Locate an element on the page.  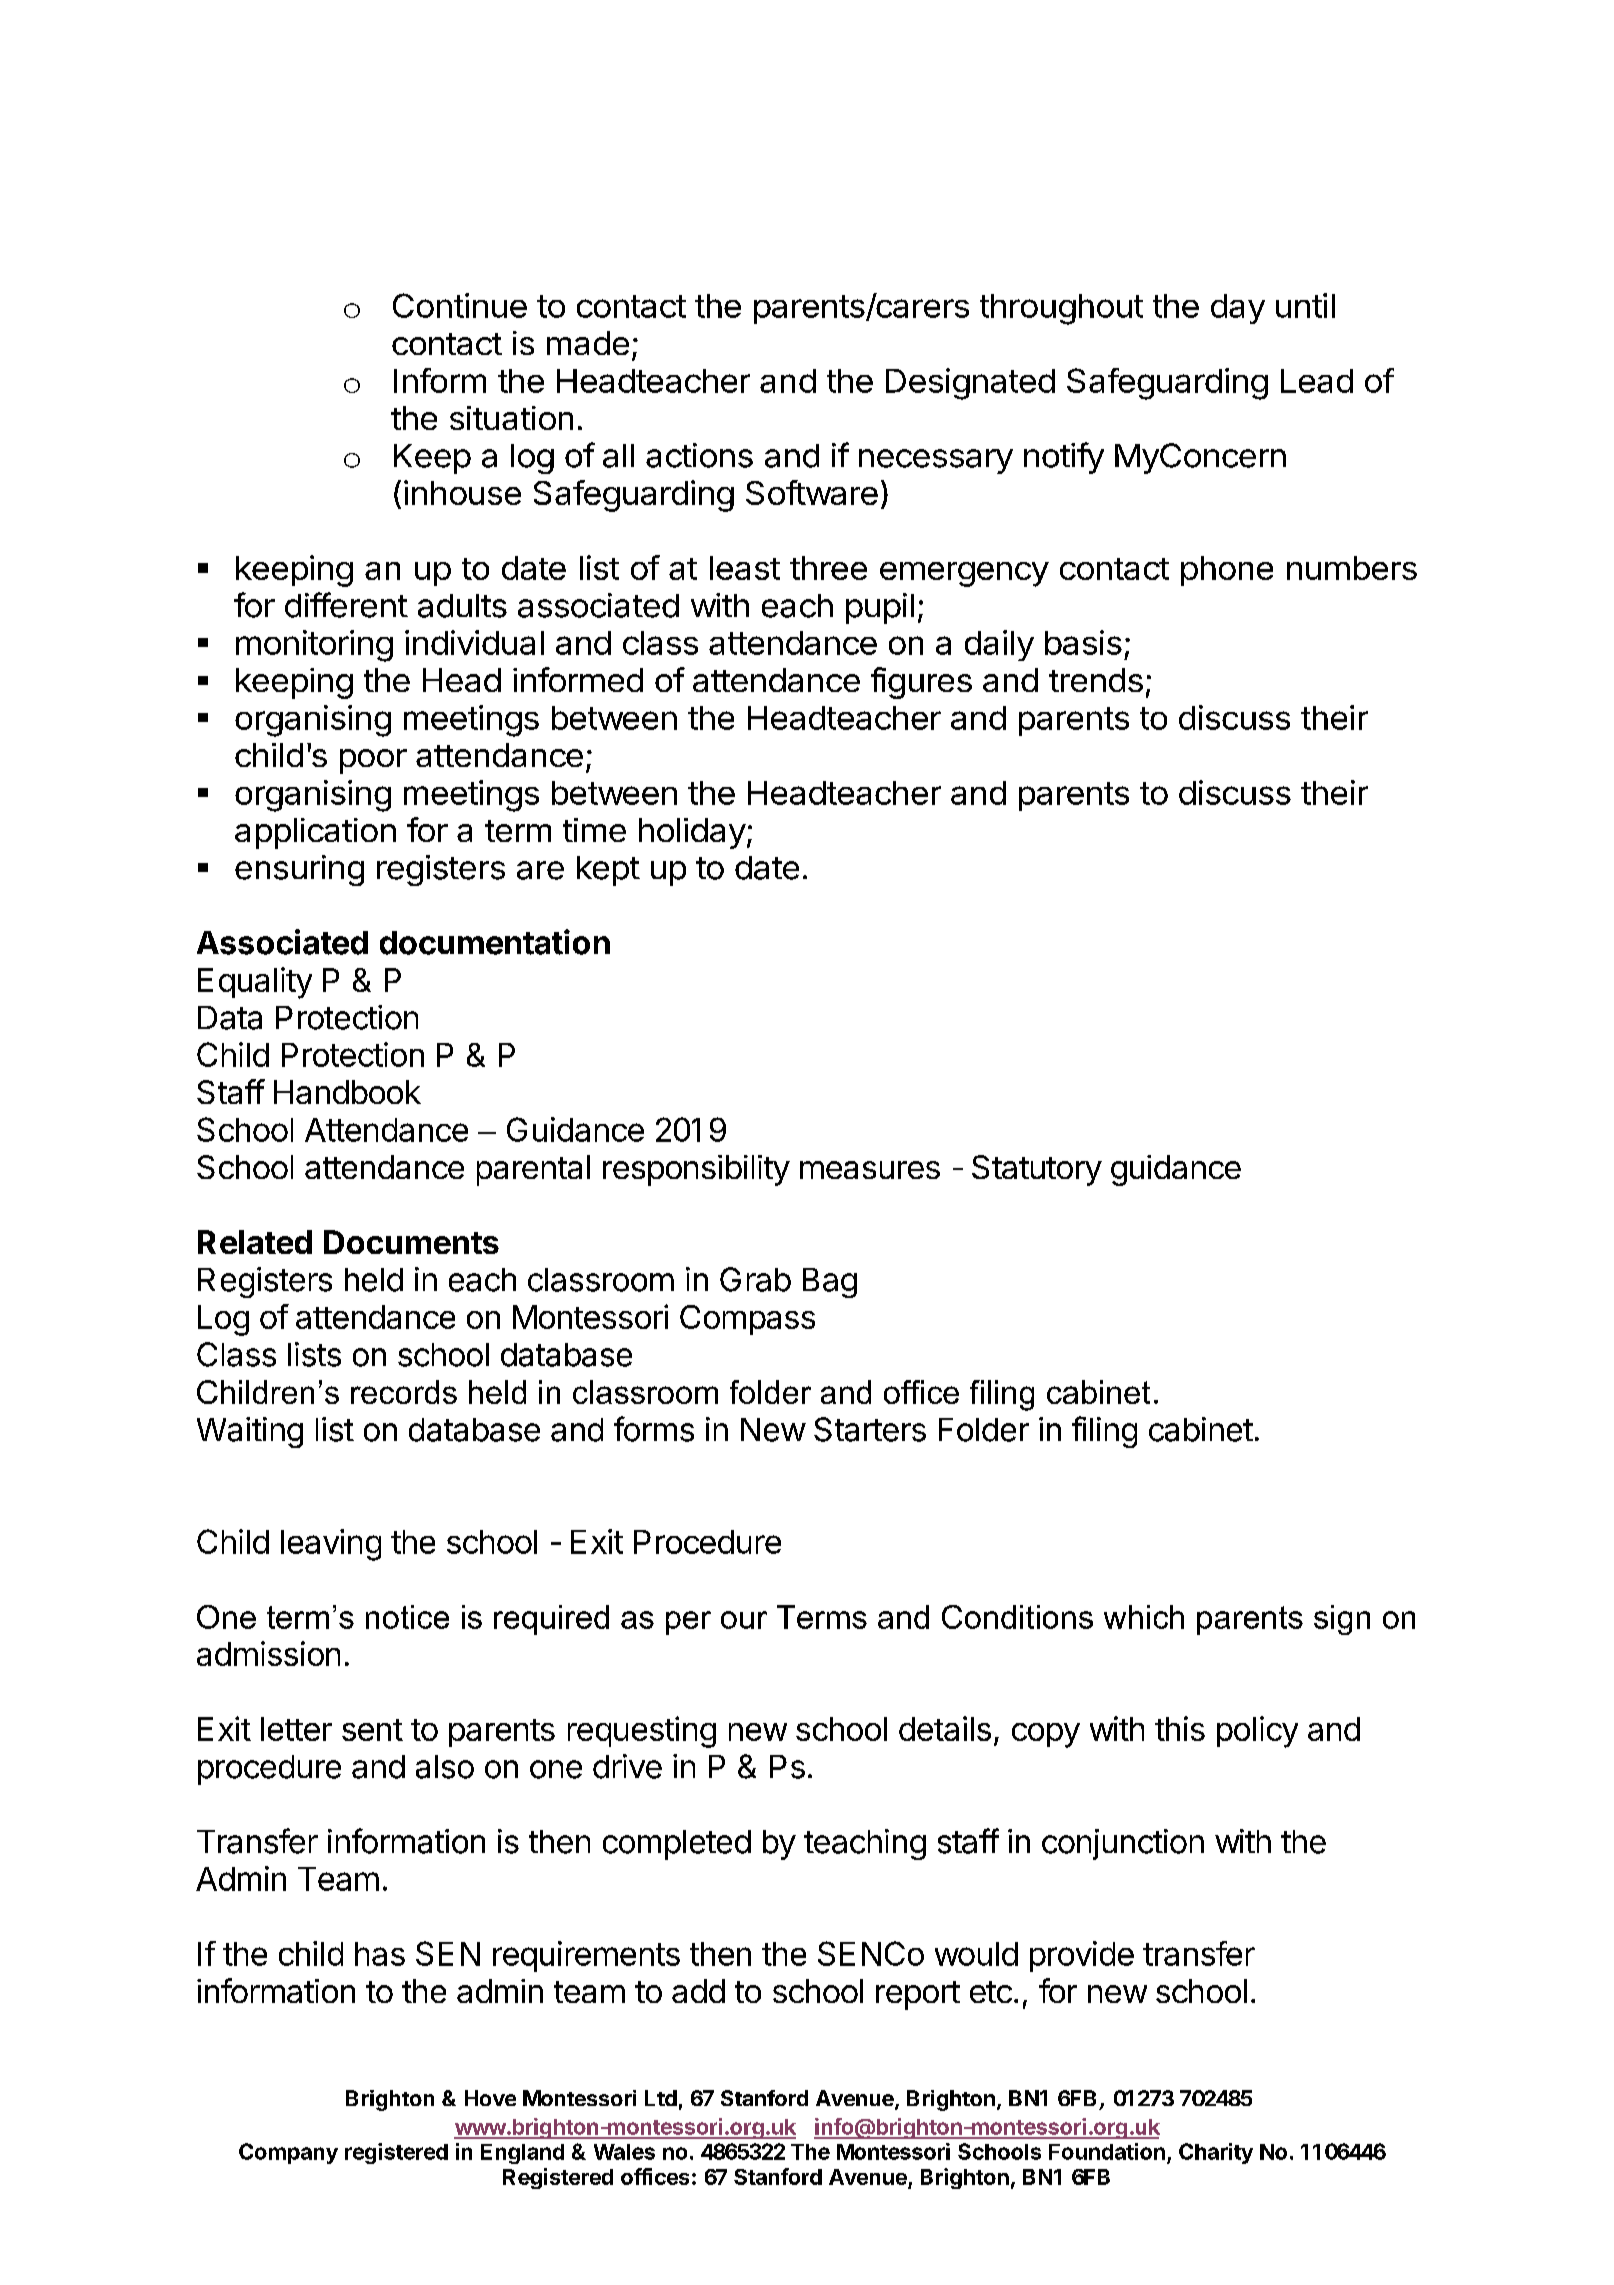
Continue is located at coordinates (460, 305).
